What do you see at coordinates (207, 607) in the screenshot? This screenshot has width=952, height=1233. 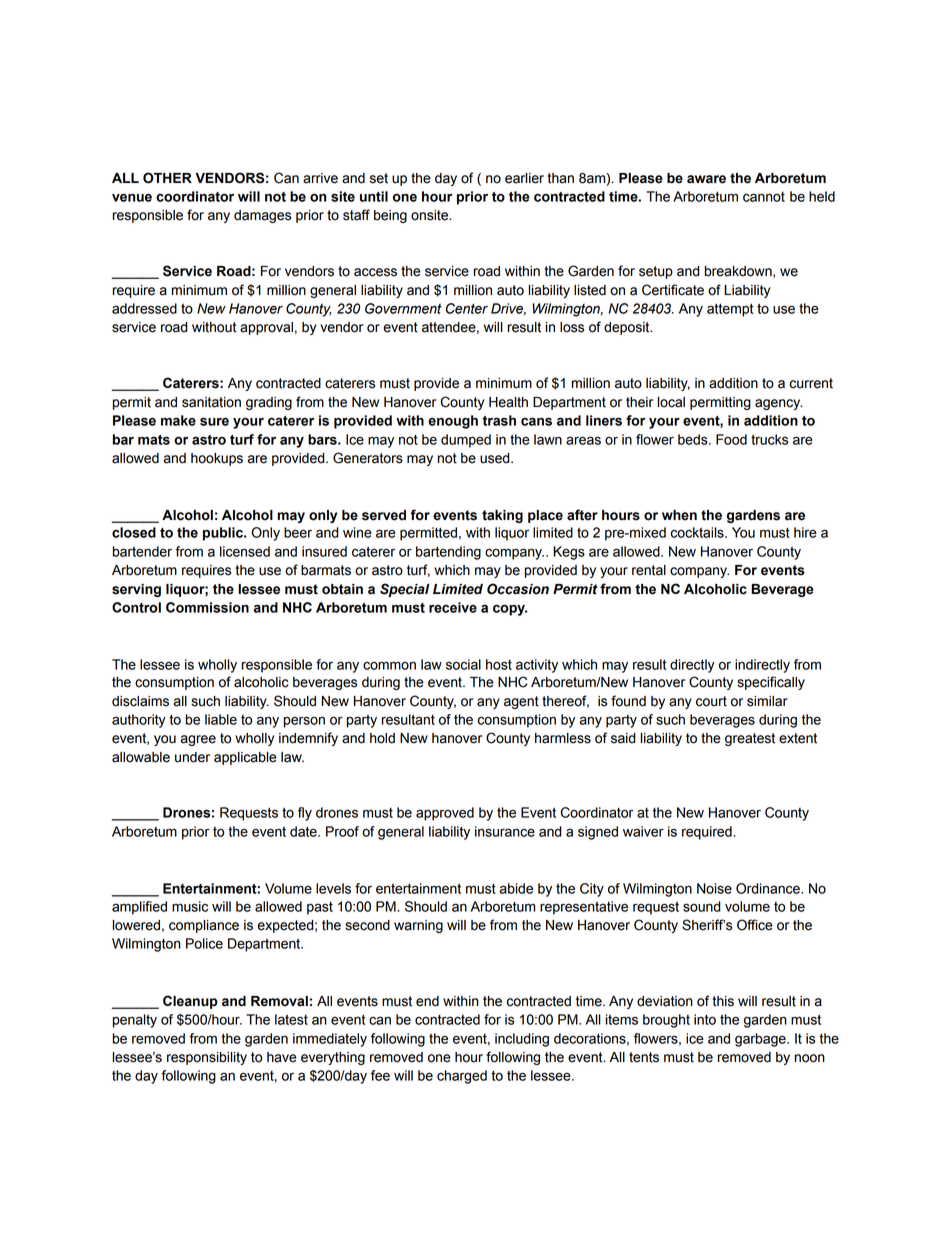 I see `Commission` at bounding box center [207, 607].
